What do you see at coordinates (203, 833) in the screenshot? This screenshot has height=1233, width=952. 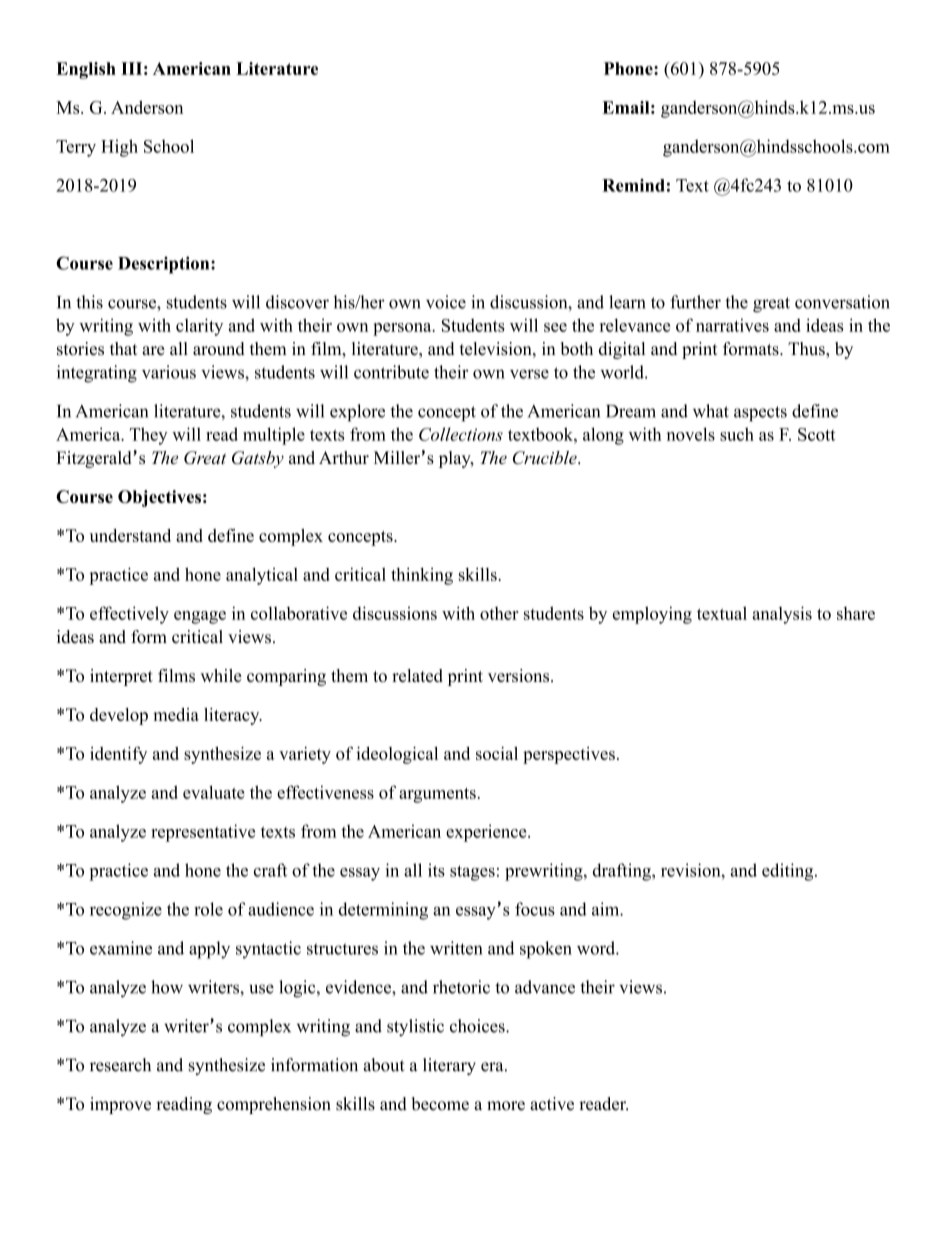 I see `representative` at bounding box center [203, 833].
